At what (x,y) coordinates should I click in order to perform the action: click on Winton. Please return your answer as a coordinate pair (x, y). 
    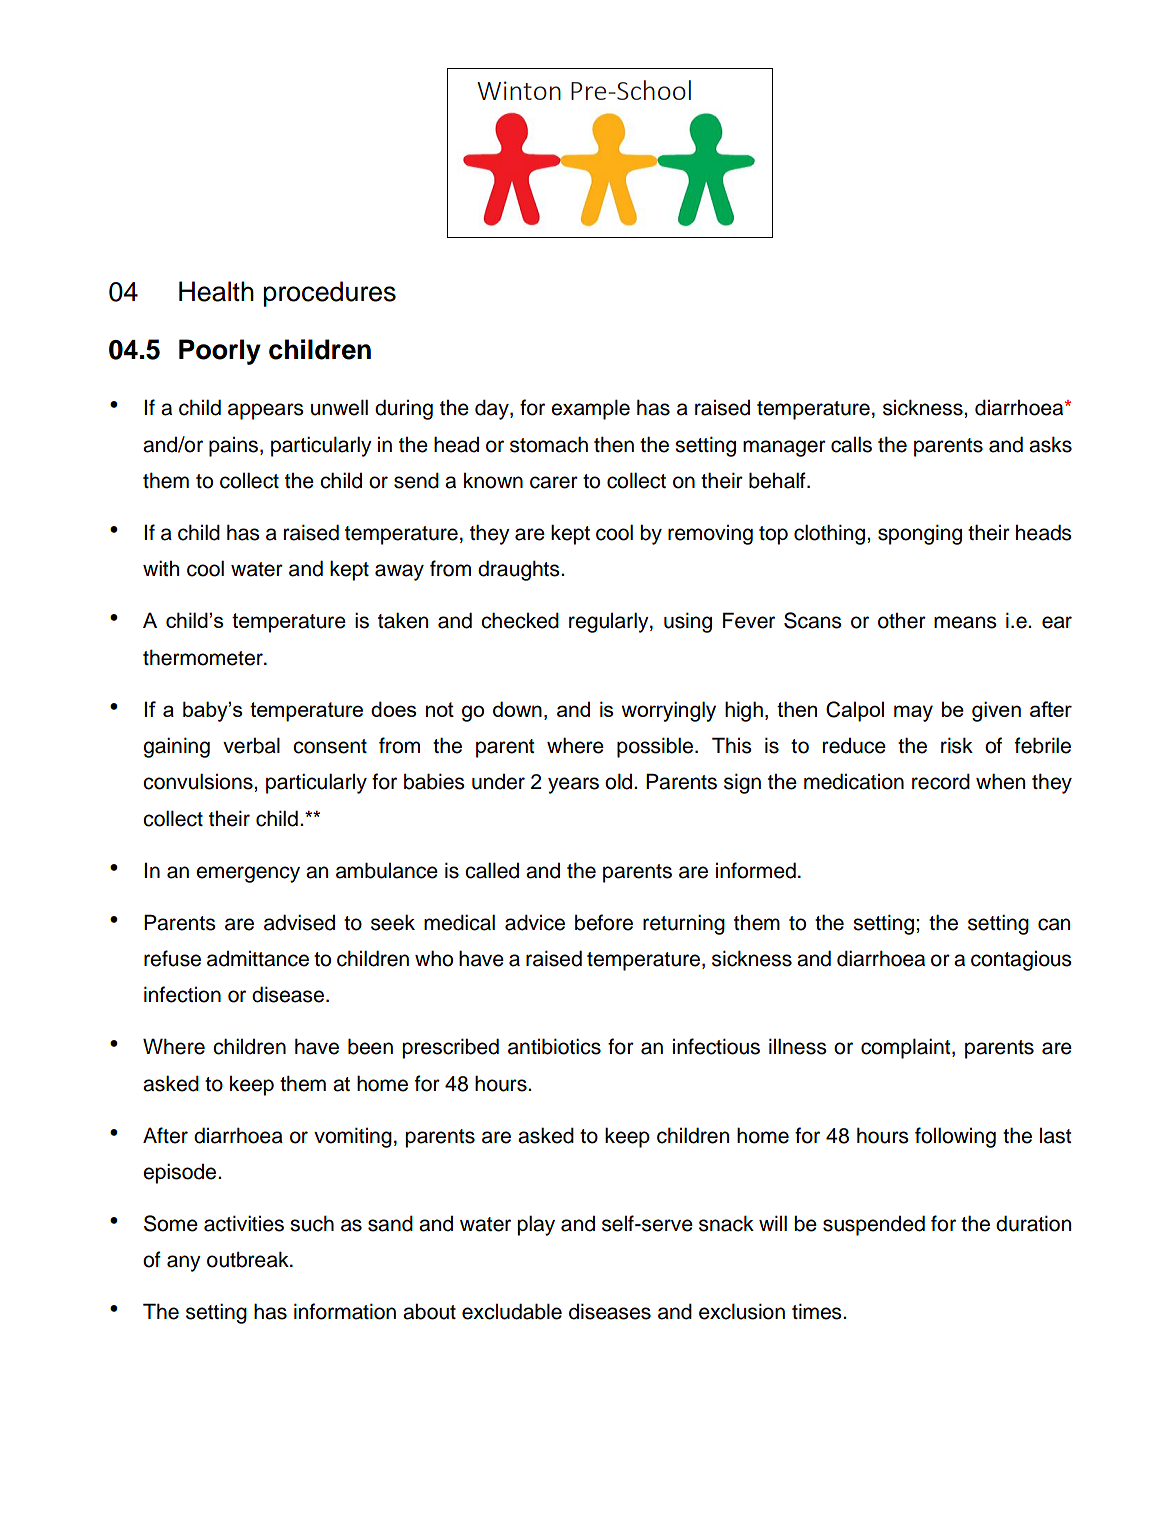
    Looking at the image, I should click on (519, 90).
